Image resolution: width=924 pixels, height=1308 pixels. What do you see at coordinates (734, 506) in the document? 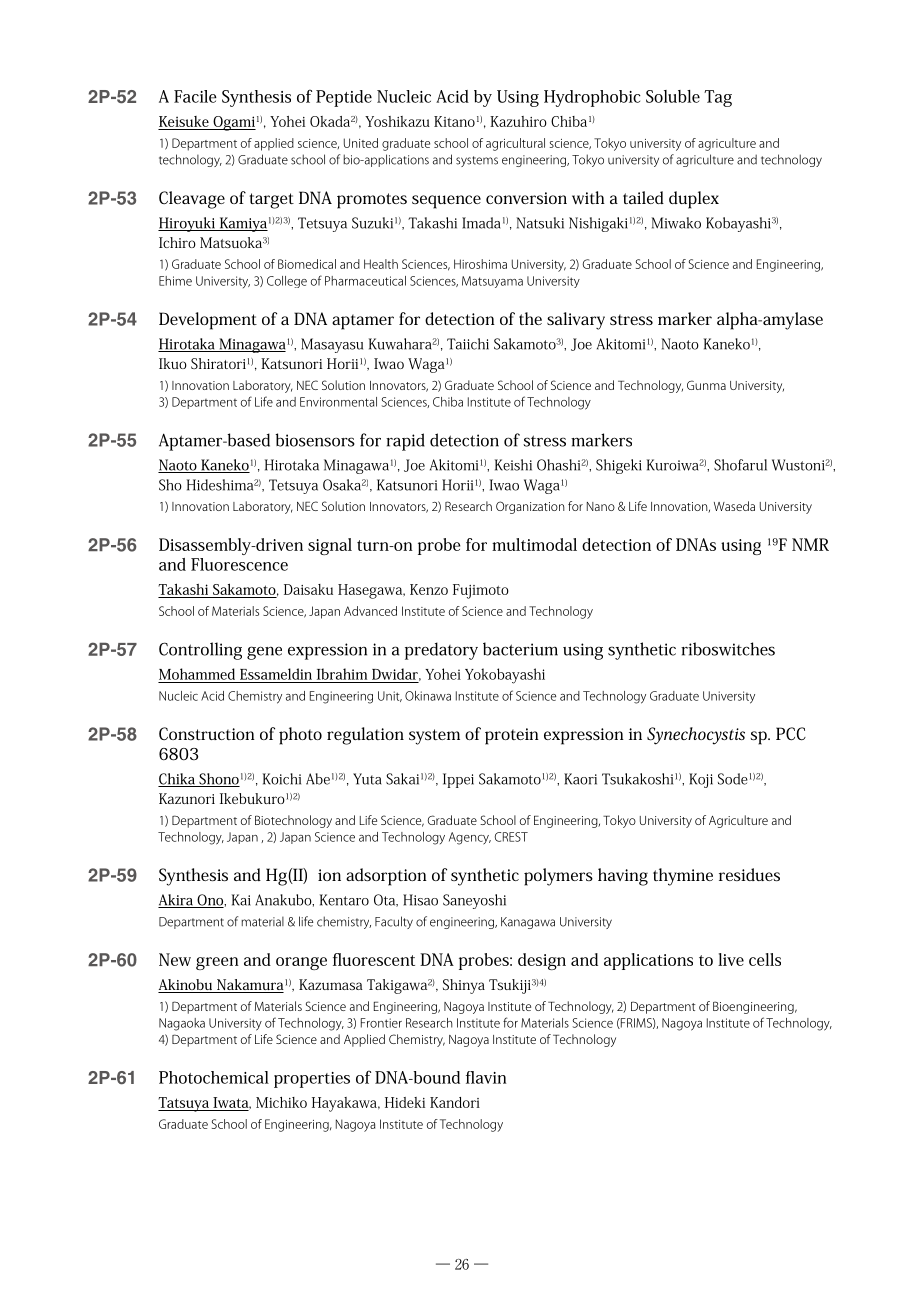
I see `Waseda` at bounding box center [734, 506].
